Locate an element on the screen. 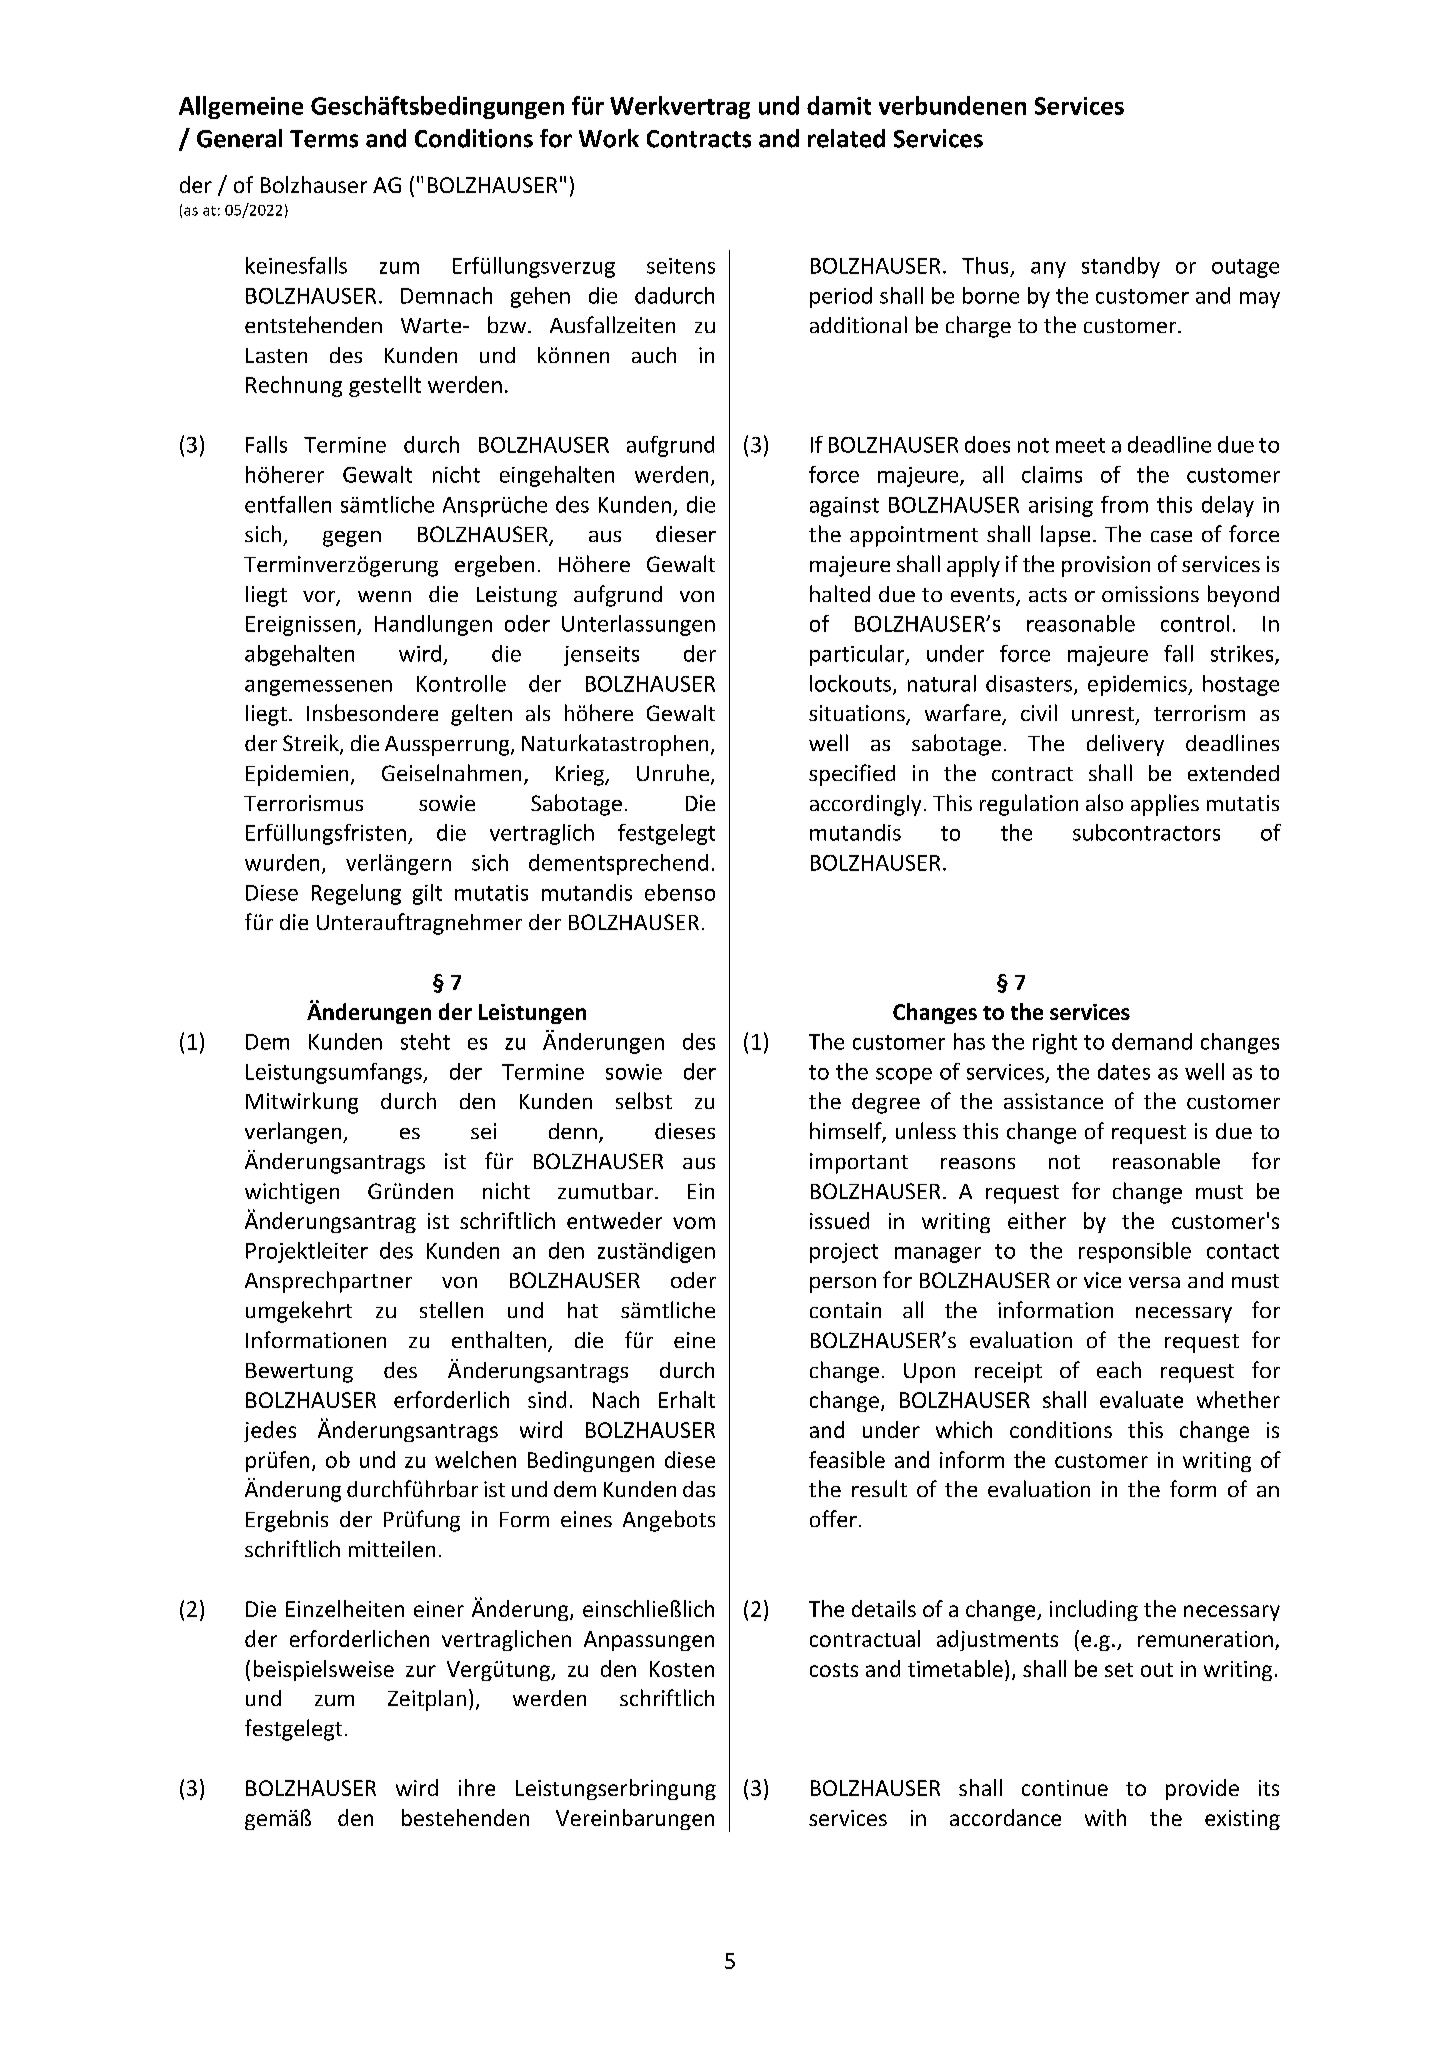  Terms is located at coordinates (324, 139).
